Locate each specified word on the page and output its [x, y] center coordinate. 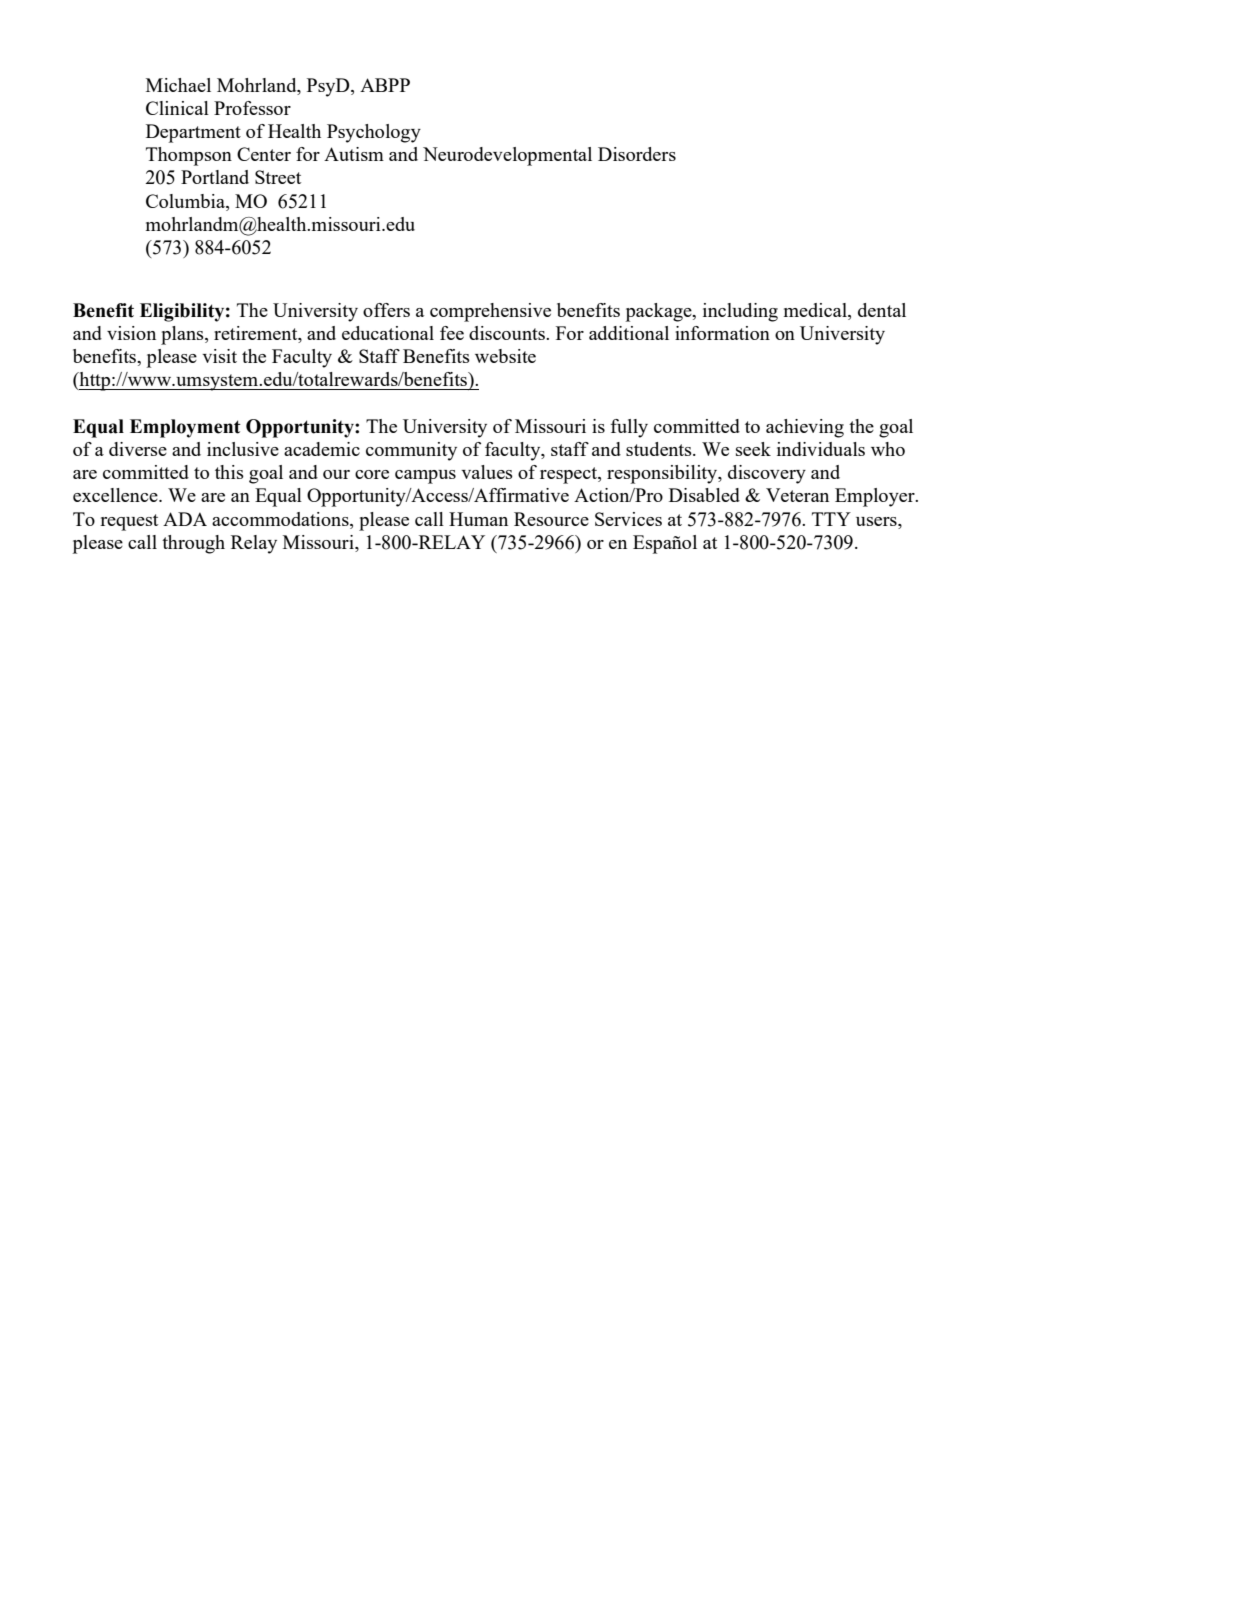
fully [629, 428]
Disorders [637, 154]
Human [478, 519]
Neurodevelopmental [507, 156]
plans [183, 335]
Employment [185, 428]
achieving [805, 428]
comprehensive [490, 312]
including [740, 312]
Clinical [177, 108]
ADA [185, 519]
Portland [215, 177]
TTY [831, 519]
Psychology [374, 133]
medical [816, 310]
